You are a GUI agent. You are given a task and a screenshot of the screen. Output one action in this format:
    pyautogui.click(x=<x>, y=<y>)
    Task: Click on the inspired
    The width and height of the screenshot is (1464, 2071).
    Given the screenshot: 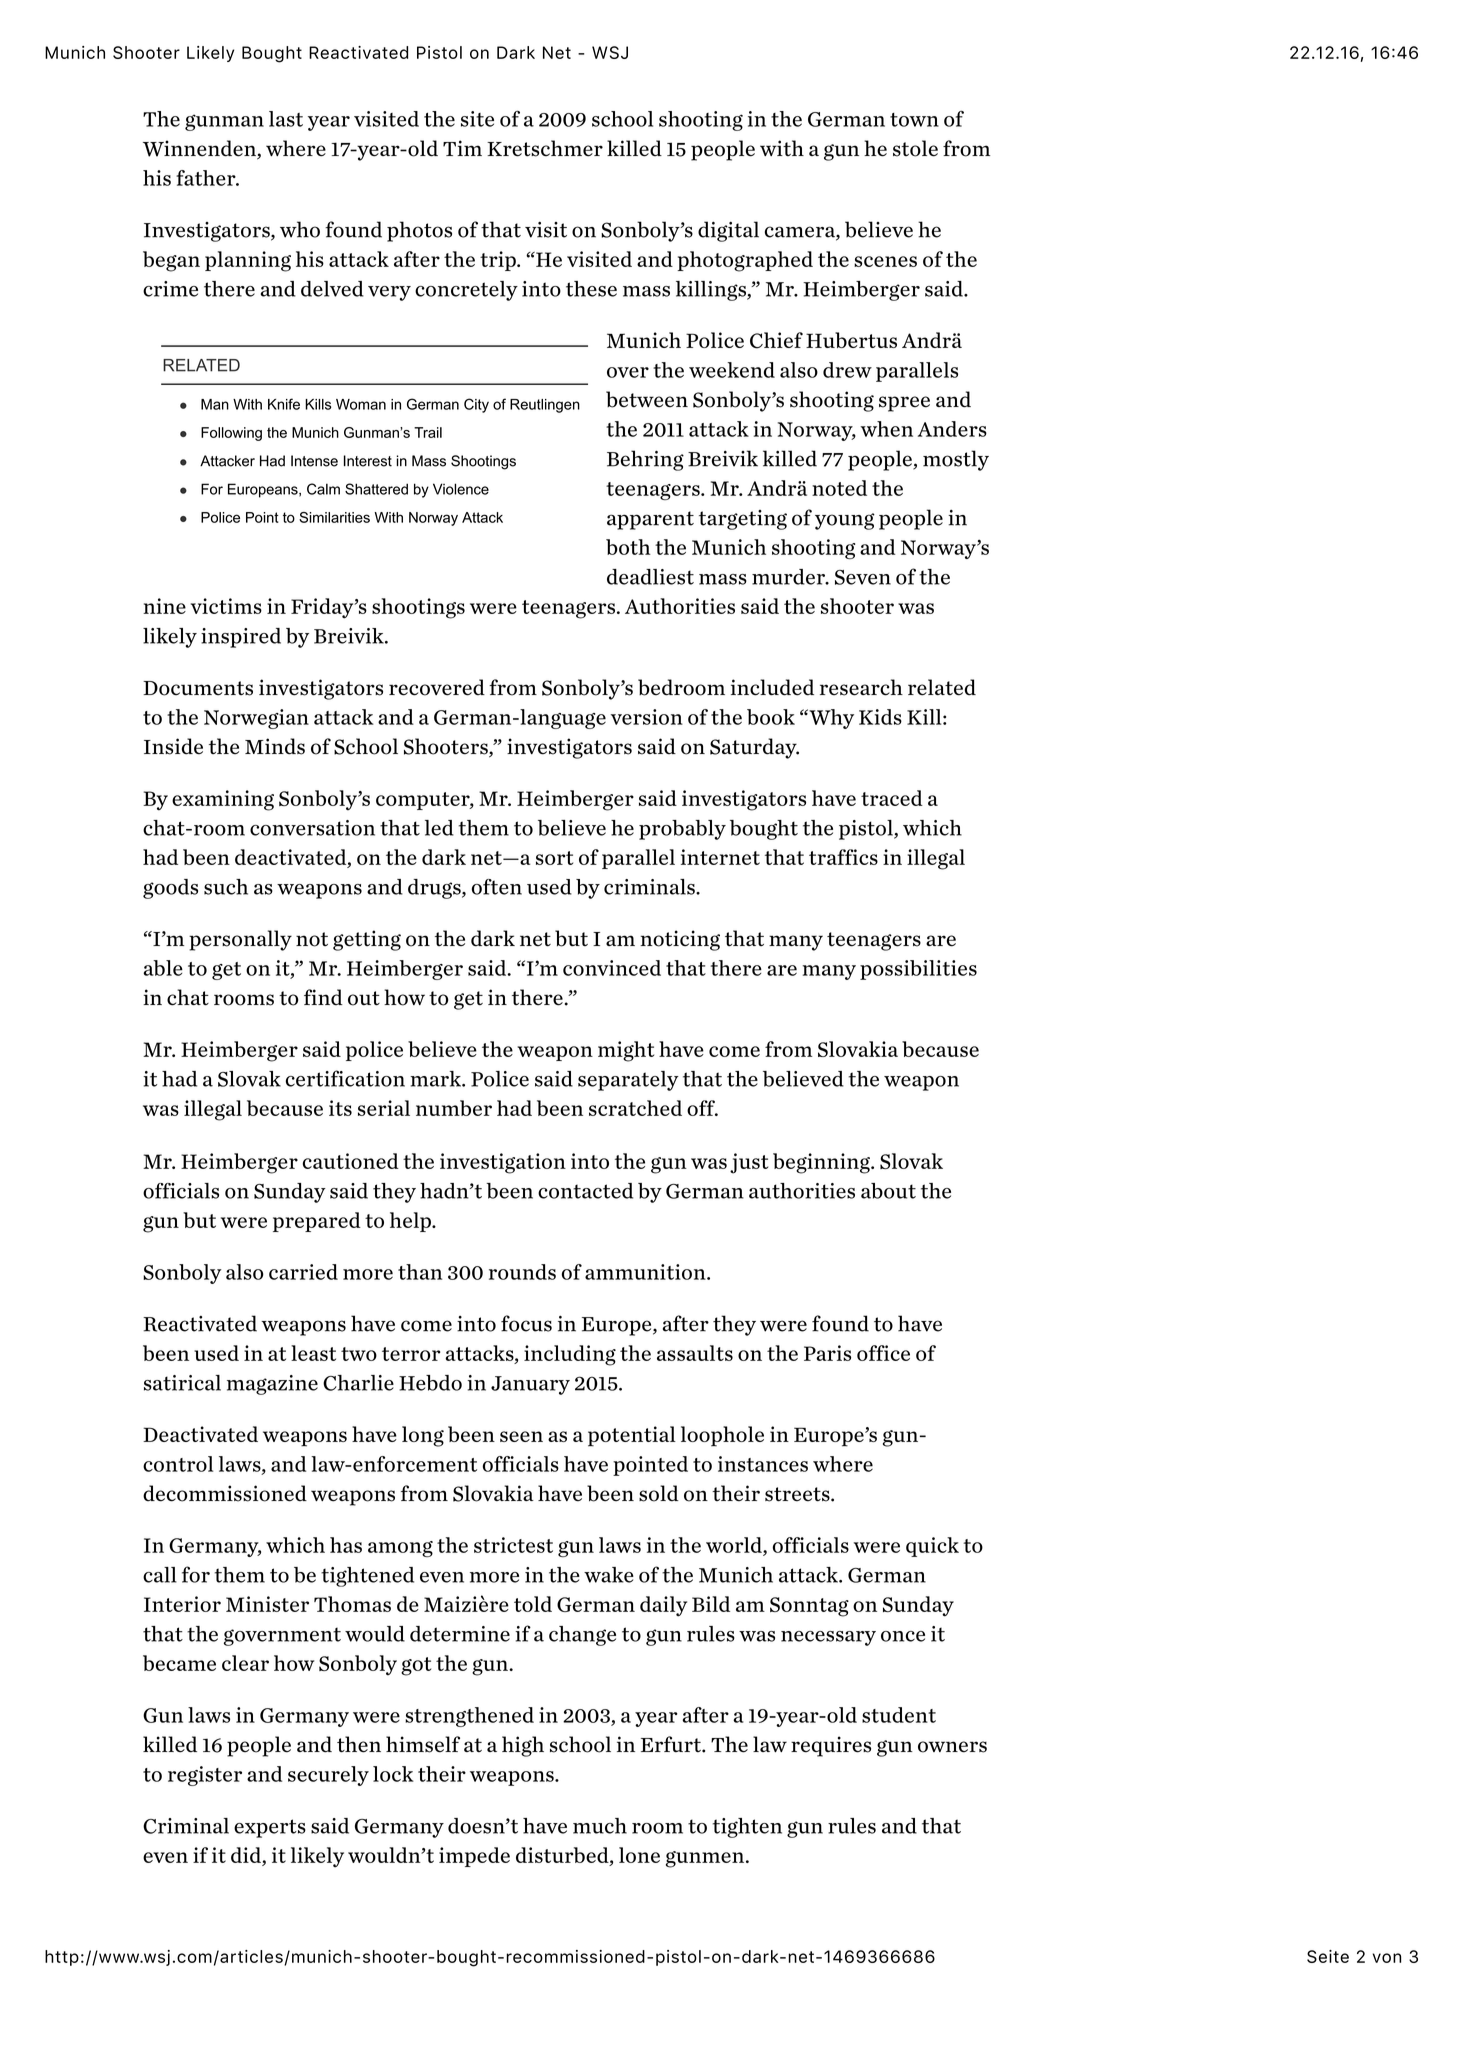 What is the action you would take?
    pyautogui.click(x=241, y=638)
